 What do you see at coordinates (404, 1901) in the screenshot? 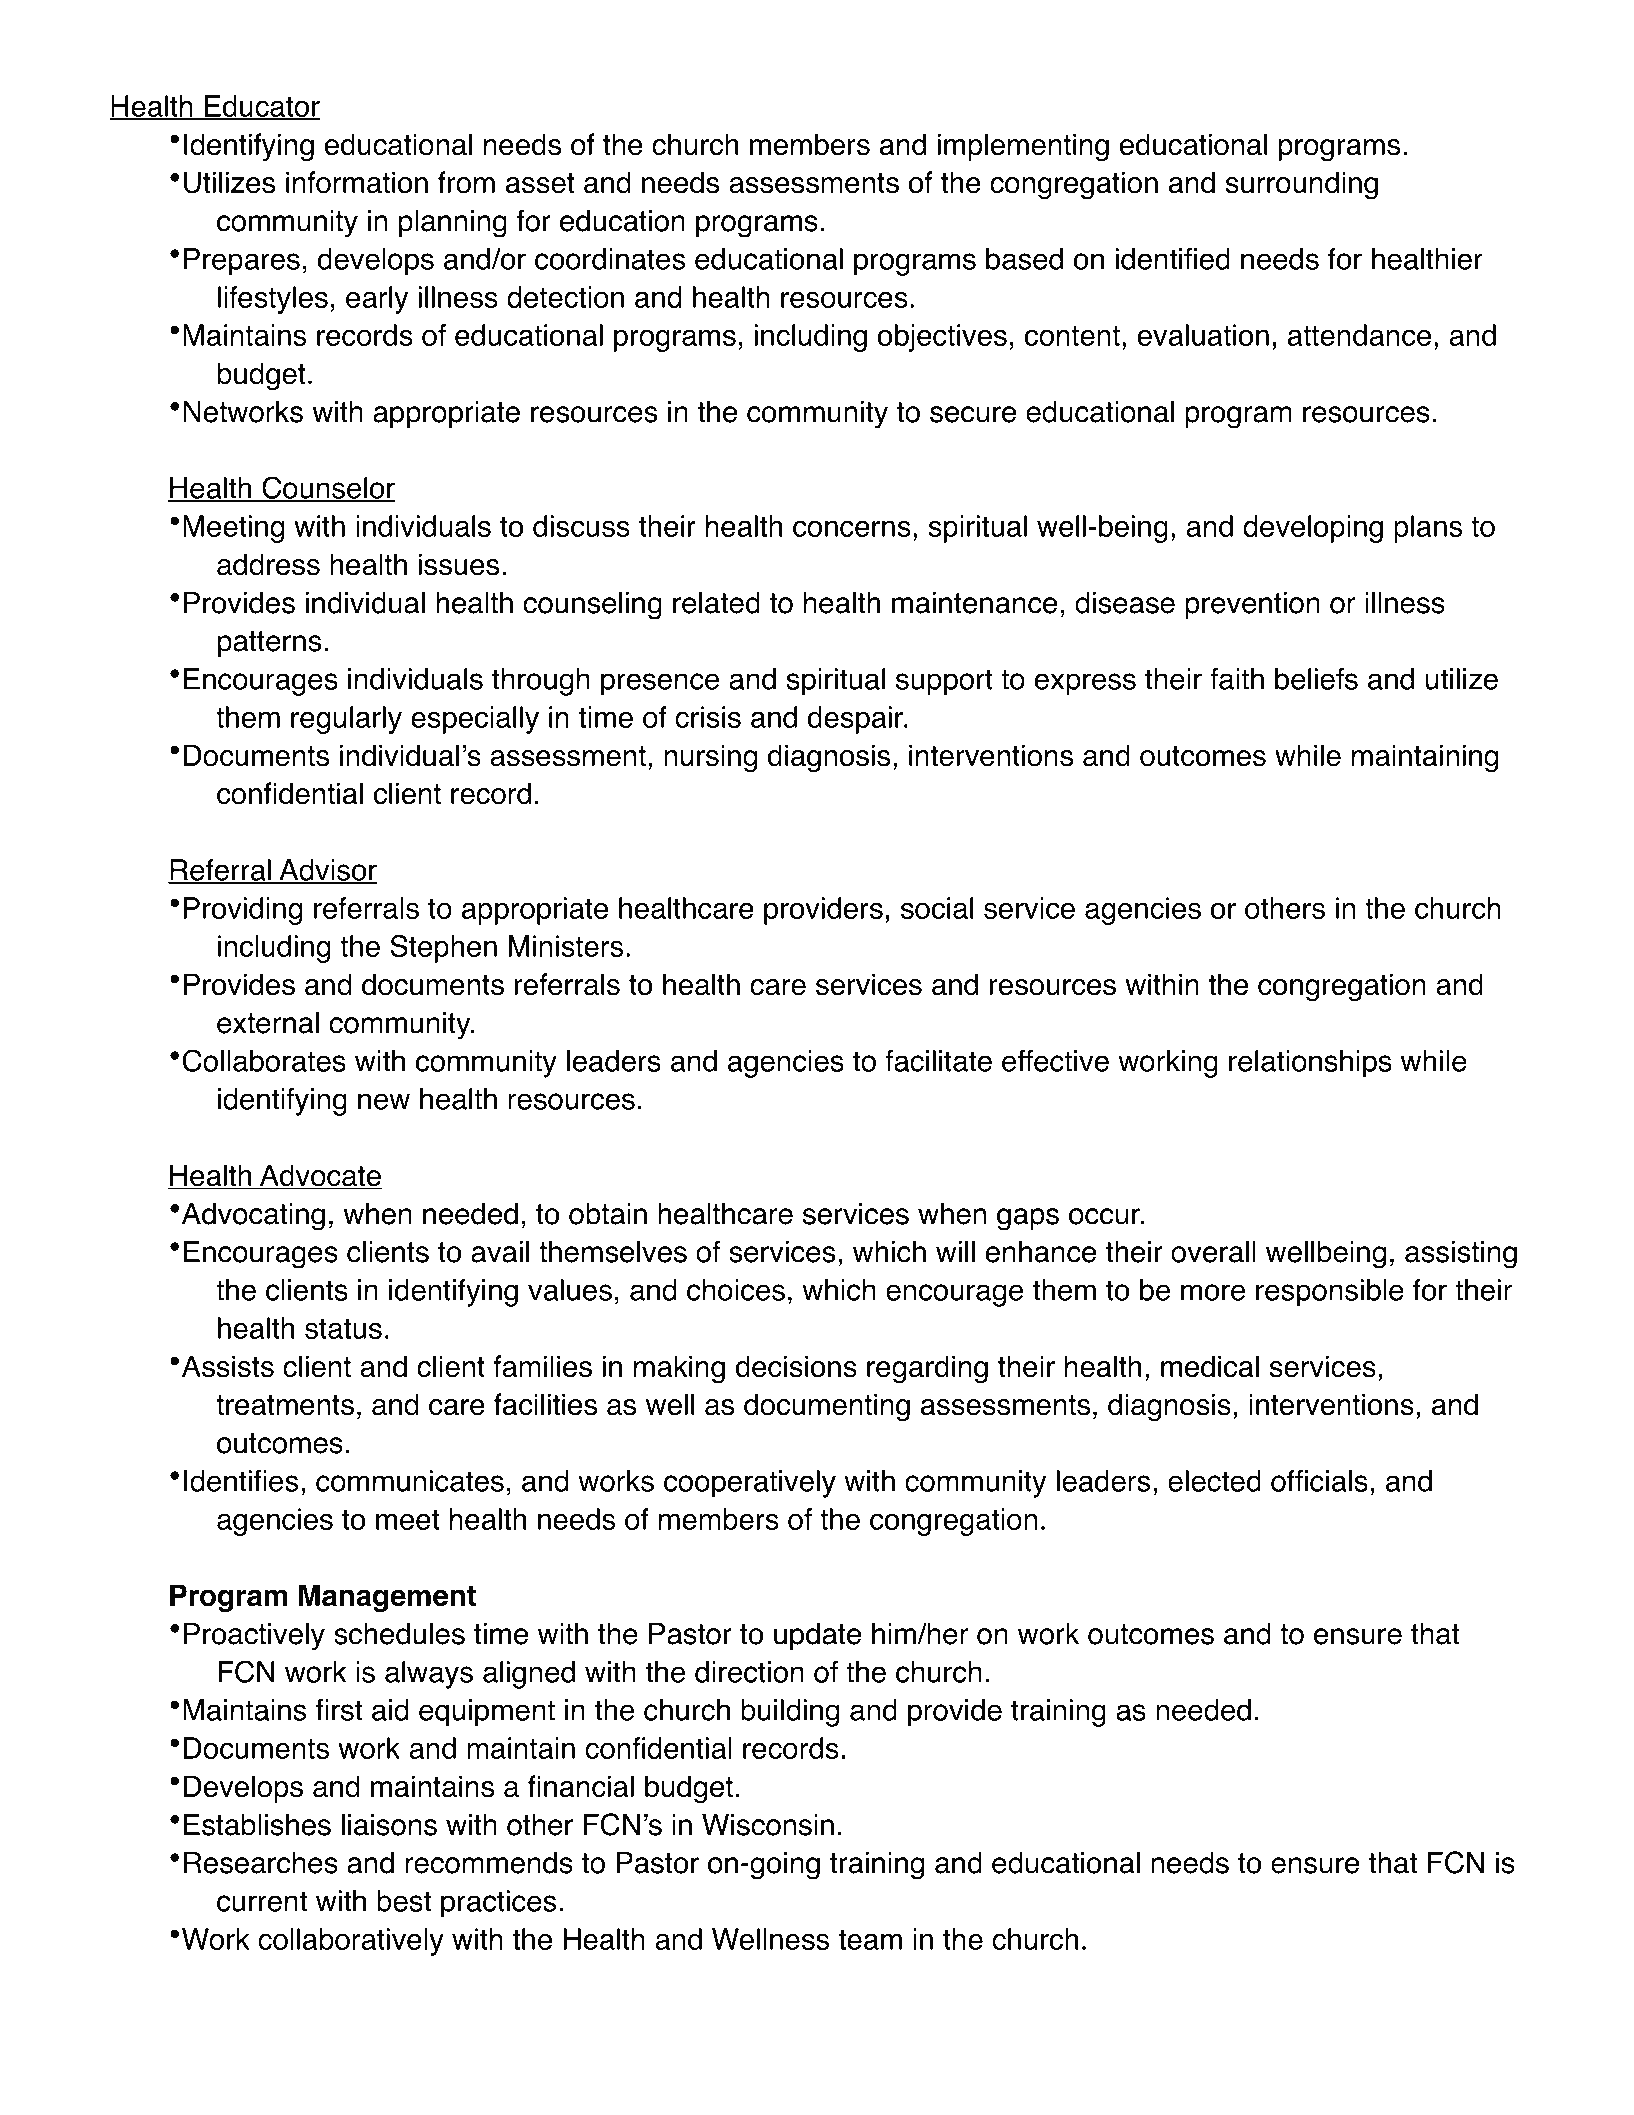
I see `best` at bounding box center [404, 1901].
